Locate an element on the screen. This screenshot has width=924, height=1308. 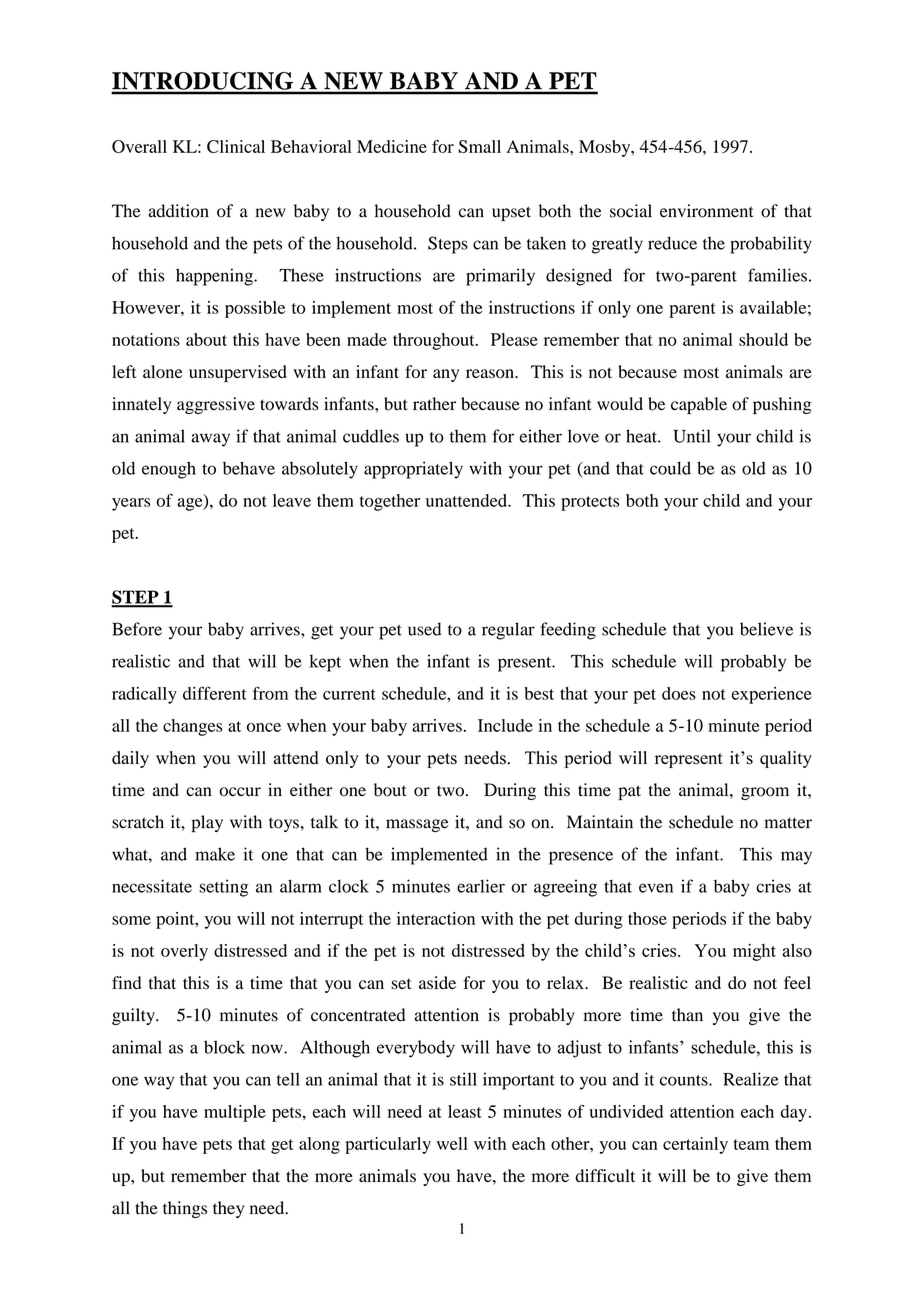
addition is located at coordinates (178, 211).
